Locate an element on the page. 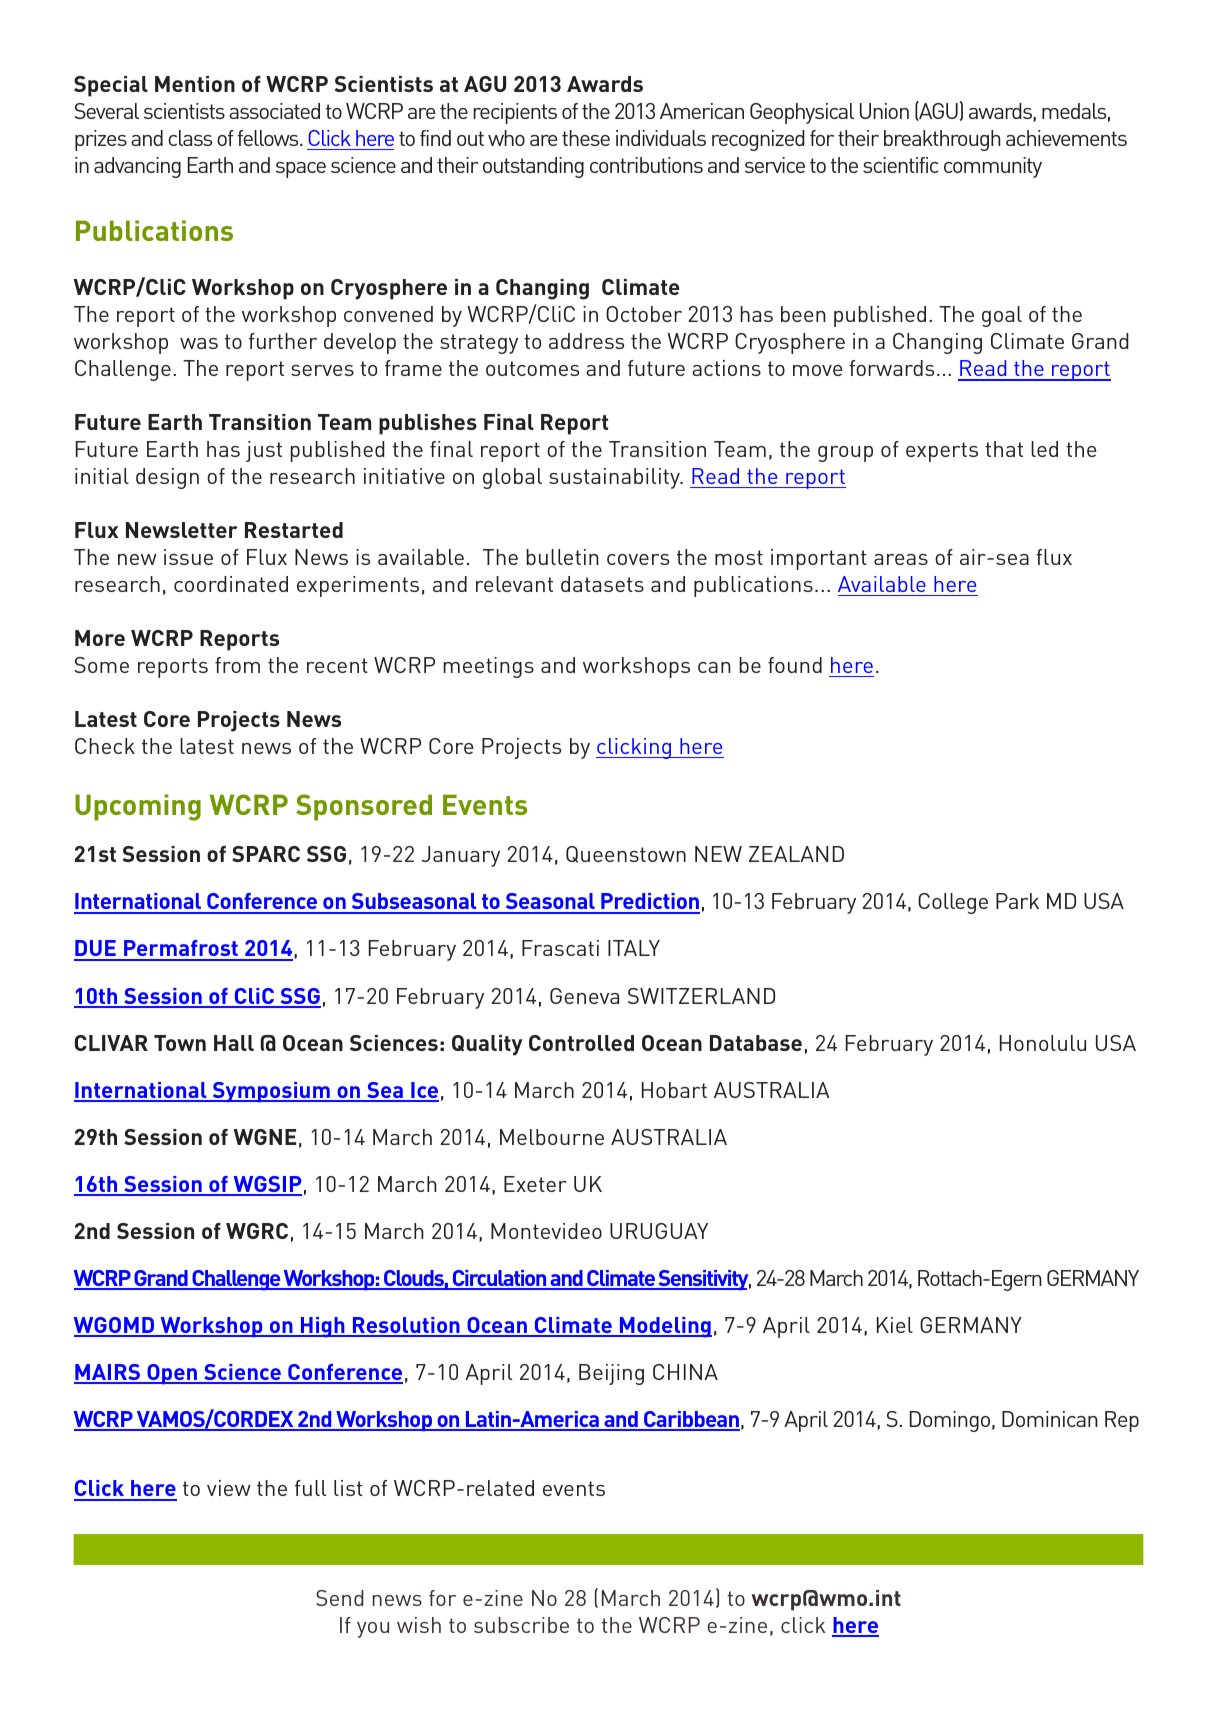 This image has width=1217, height=1721. SPARC is located at coordinates (266, 854).
